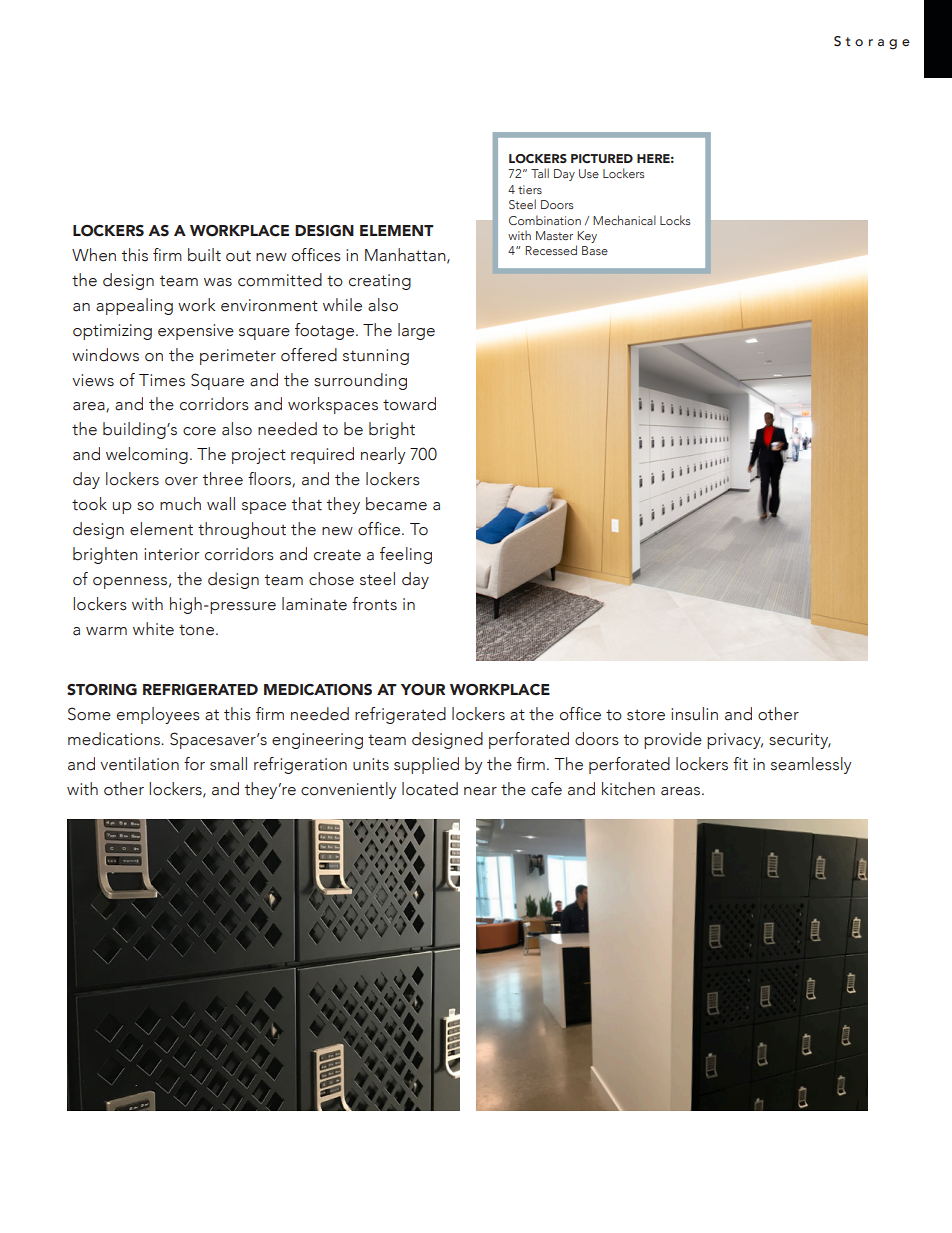 The width and height of the screenshot is (952, 1233). What do you see at coordinates (171, 554) in the screenshot?
I see `interior` at bounding box center [171, 554].
